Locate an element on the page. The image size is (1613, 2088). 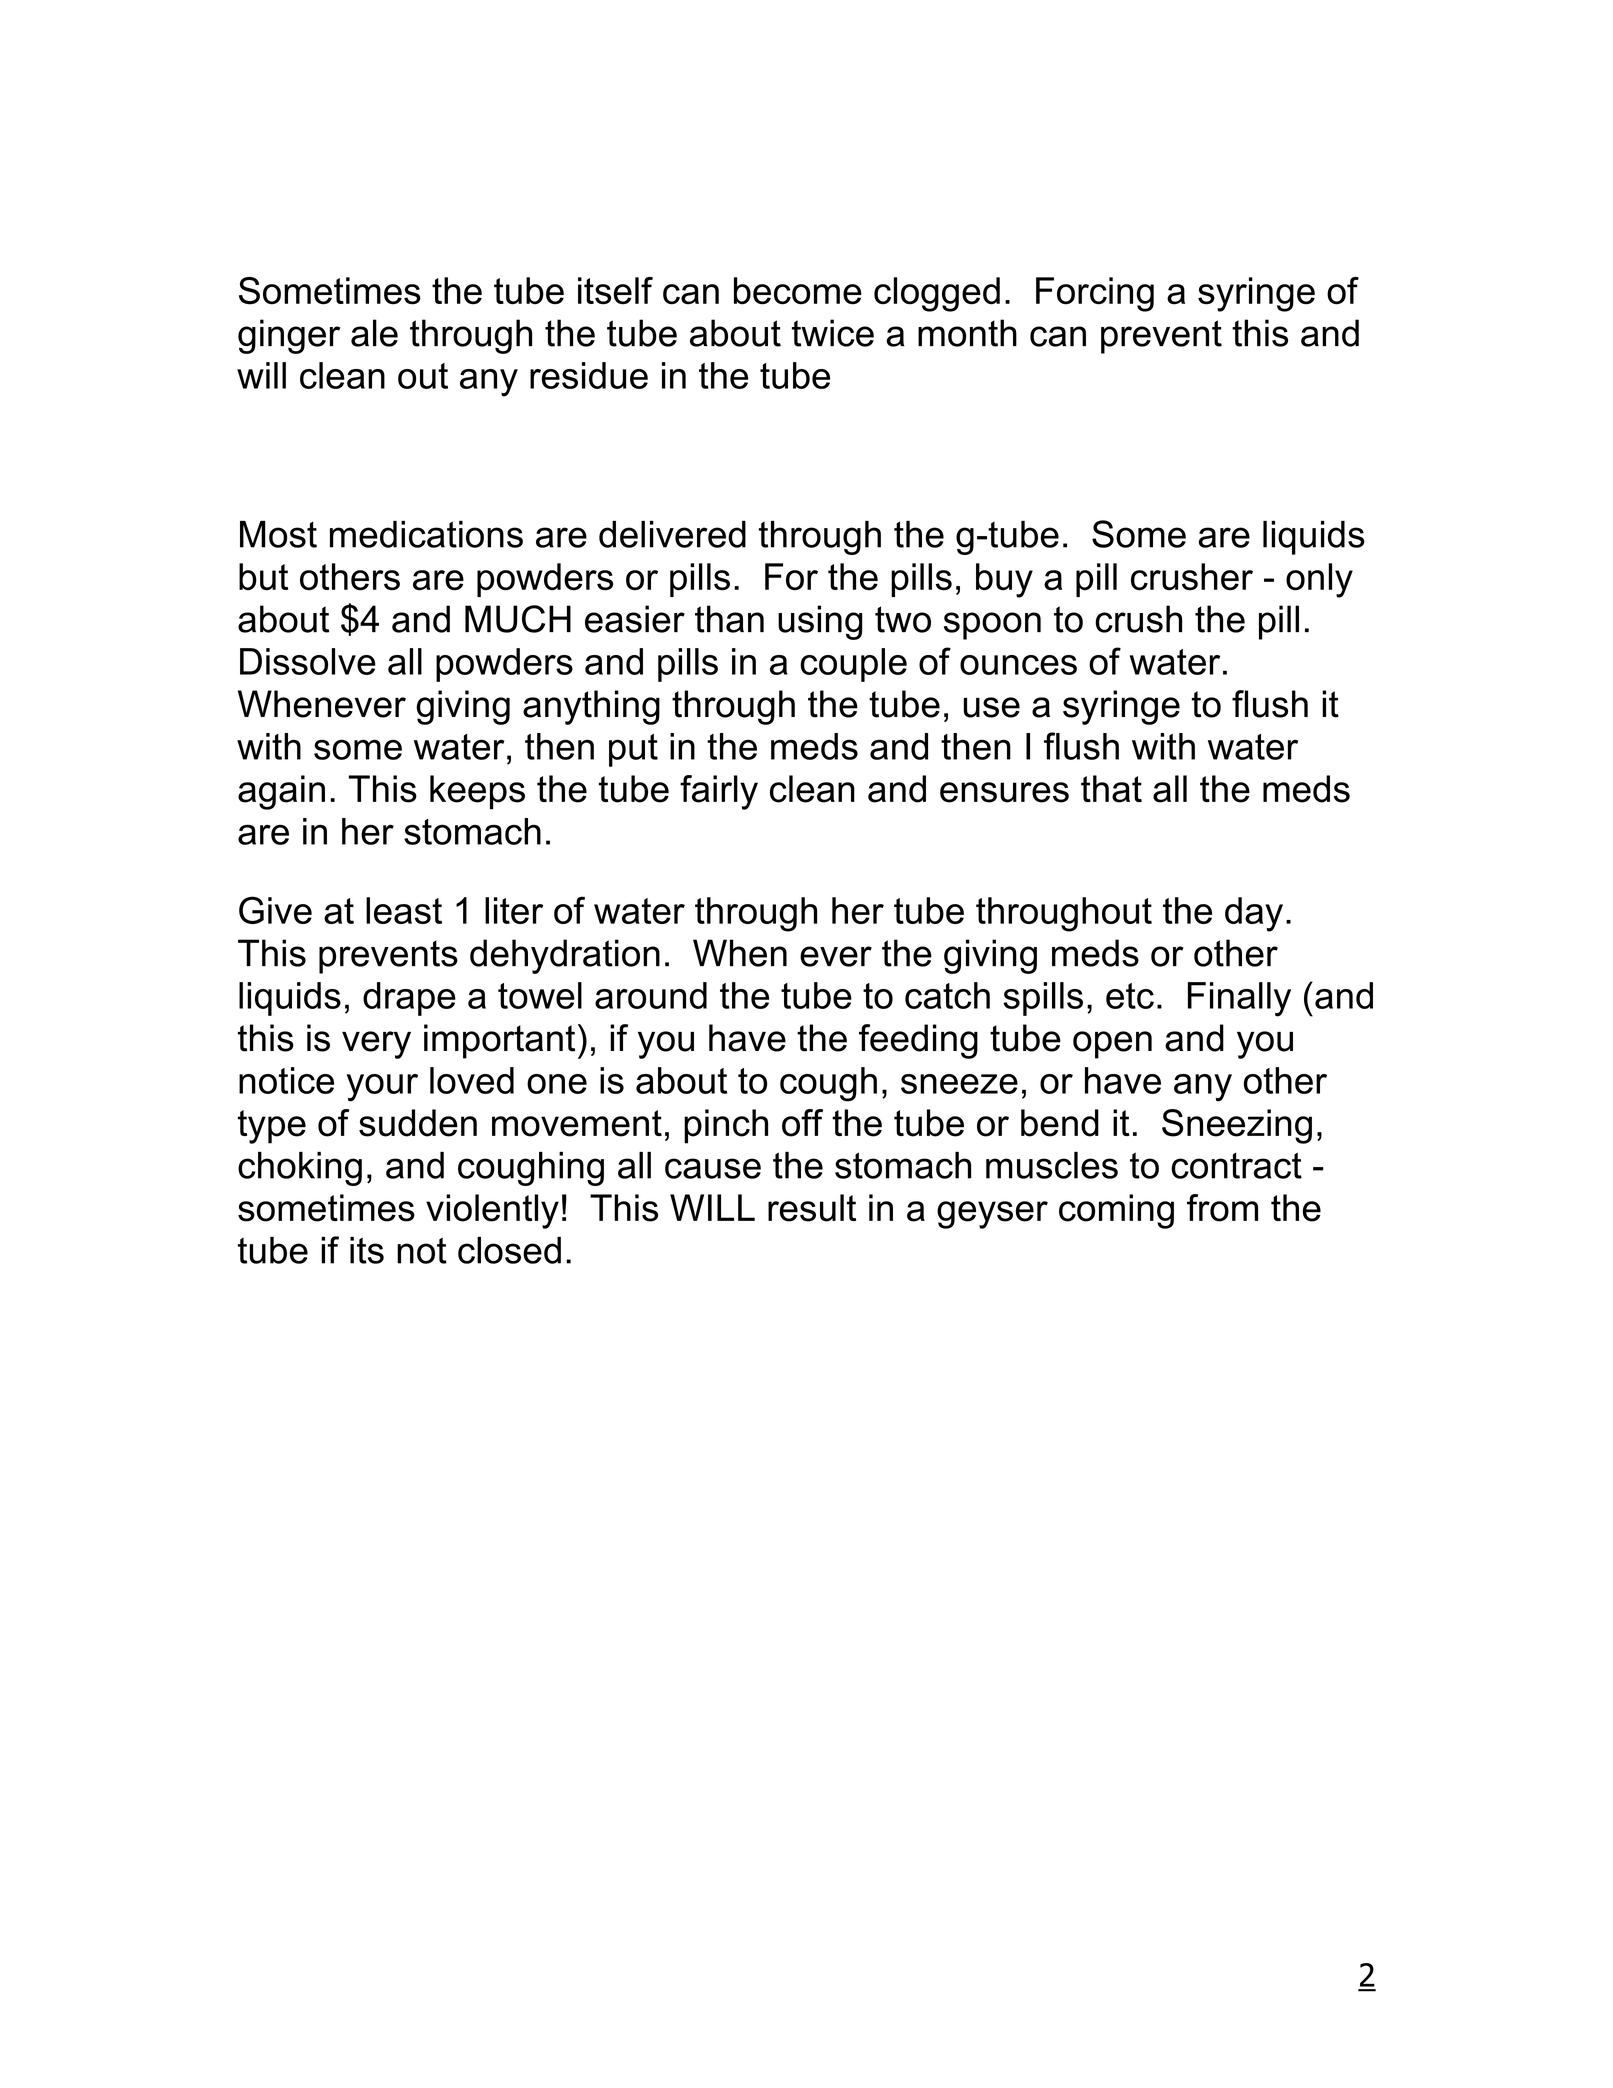
that is located at coordinates (1111, 789).
